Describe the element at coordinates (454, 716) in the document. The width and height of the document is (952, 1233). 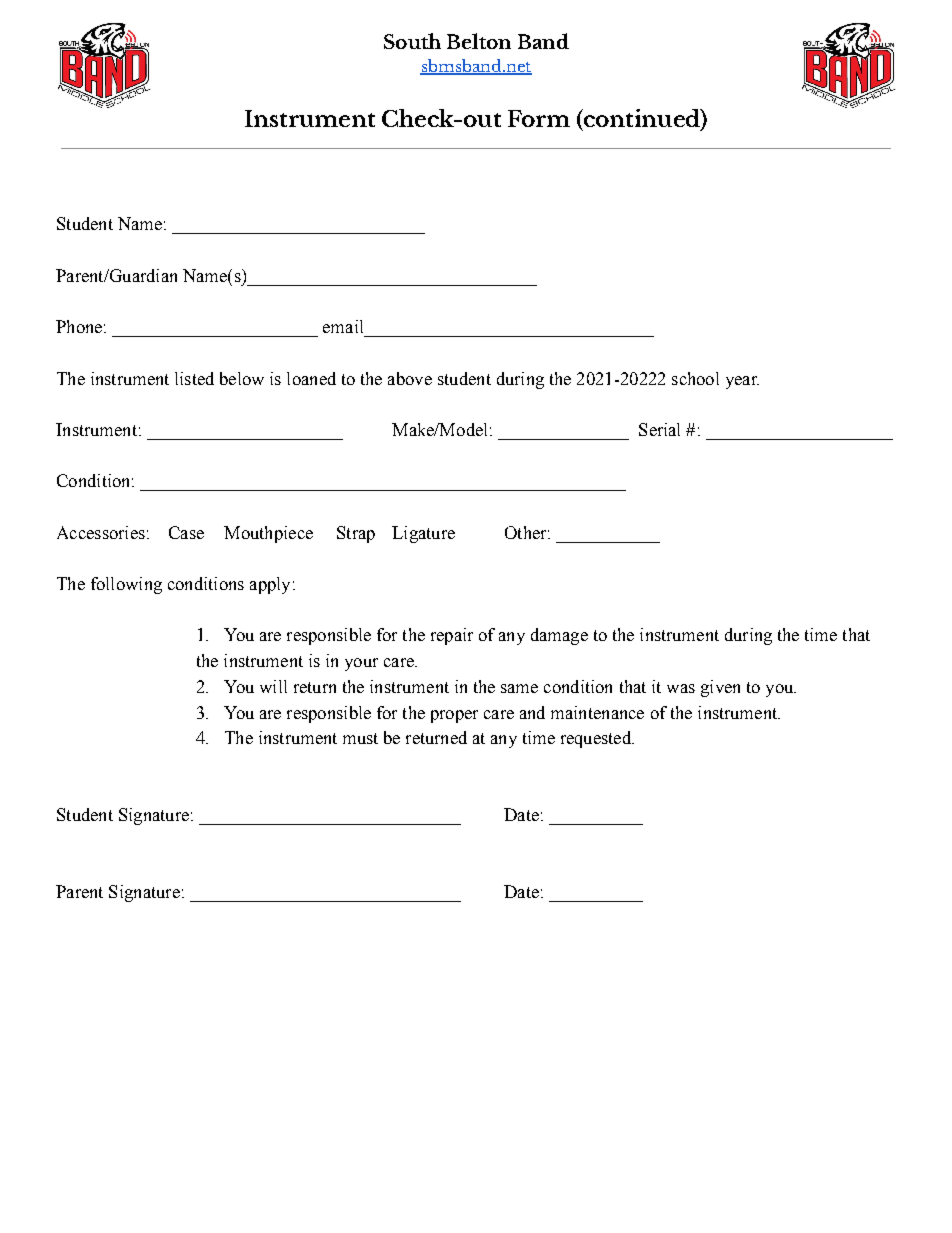
I see `proper` at that location.
